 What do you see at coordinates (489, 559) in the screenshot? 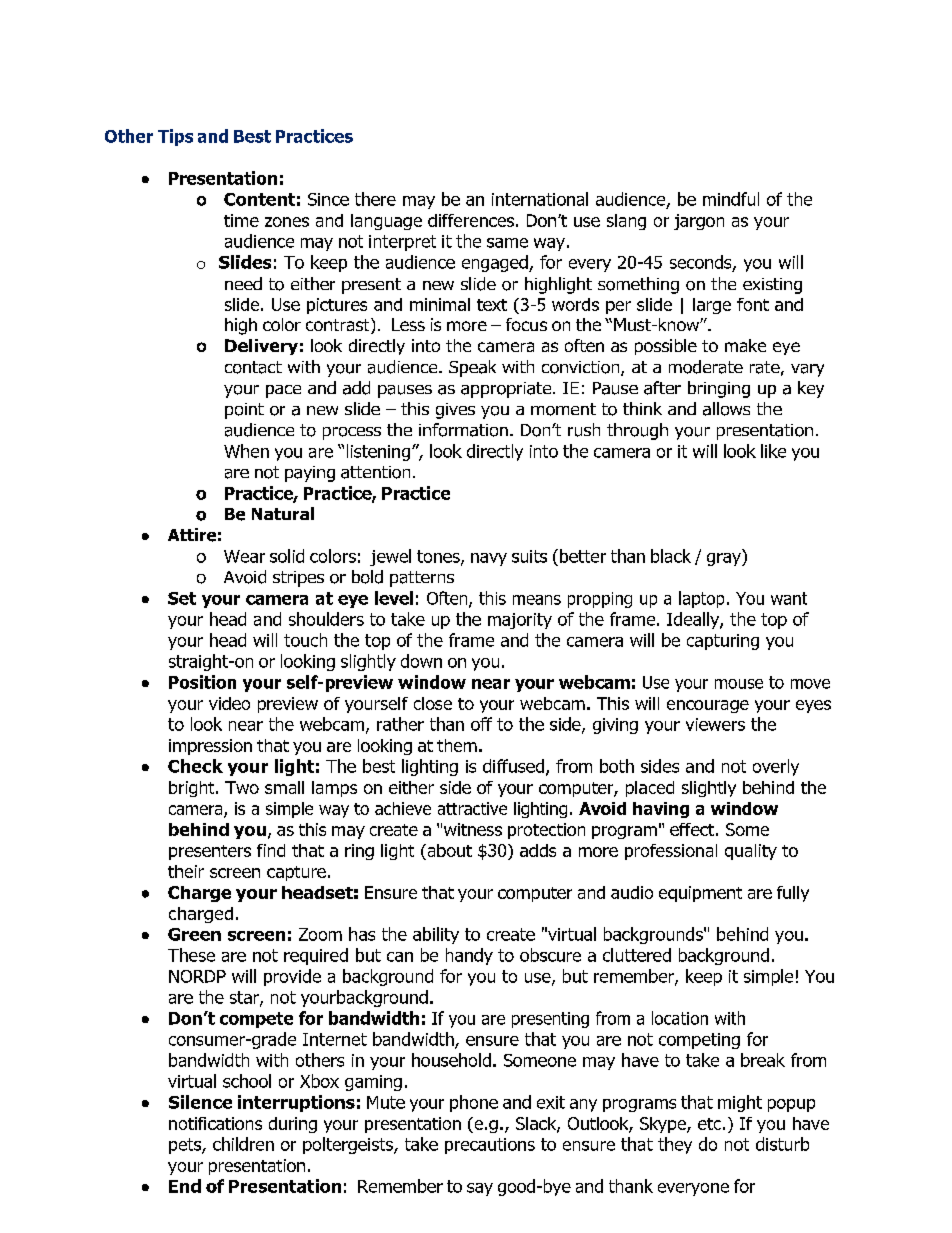
I see `navy` at bounding box center [489, 559].
